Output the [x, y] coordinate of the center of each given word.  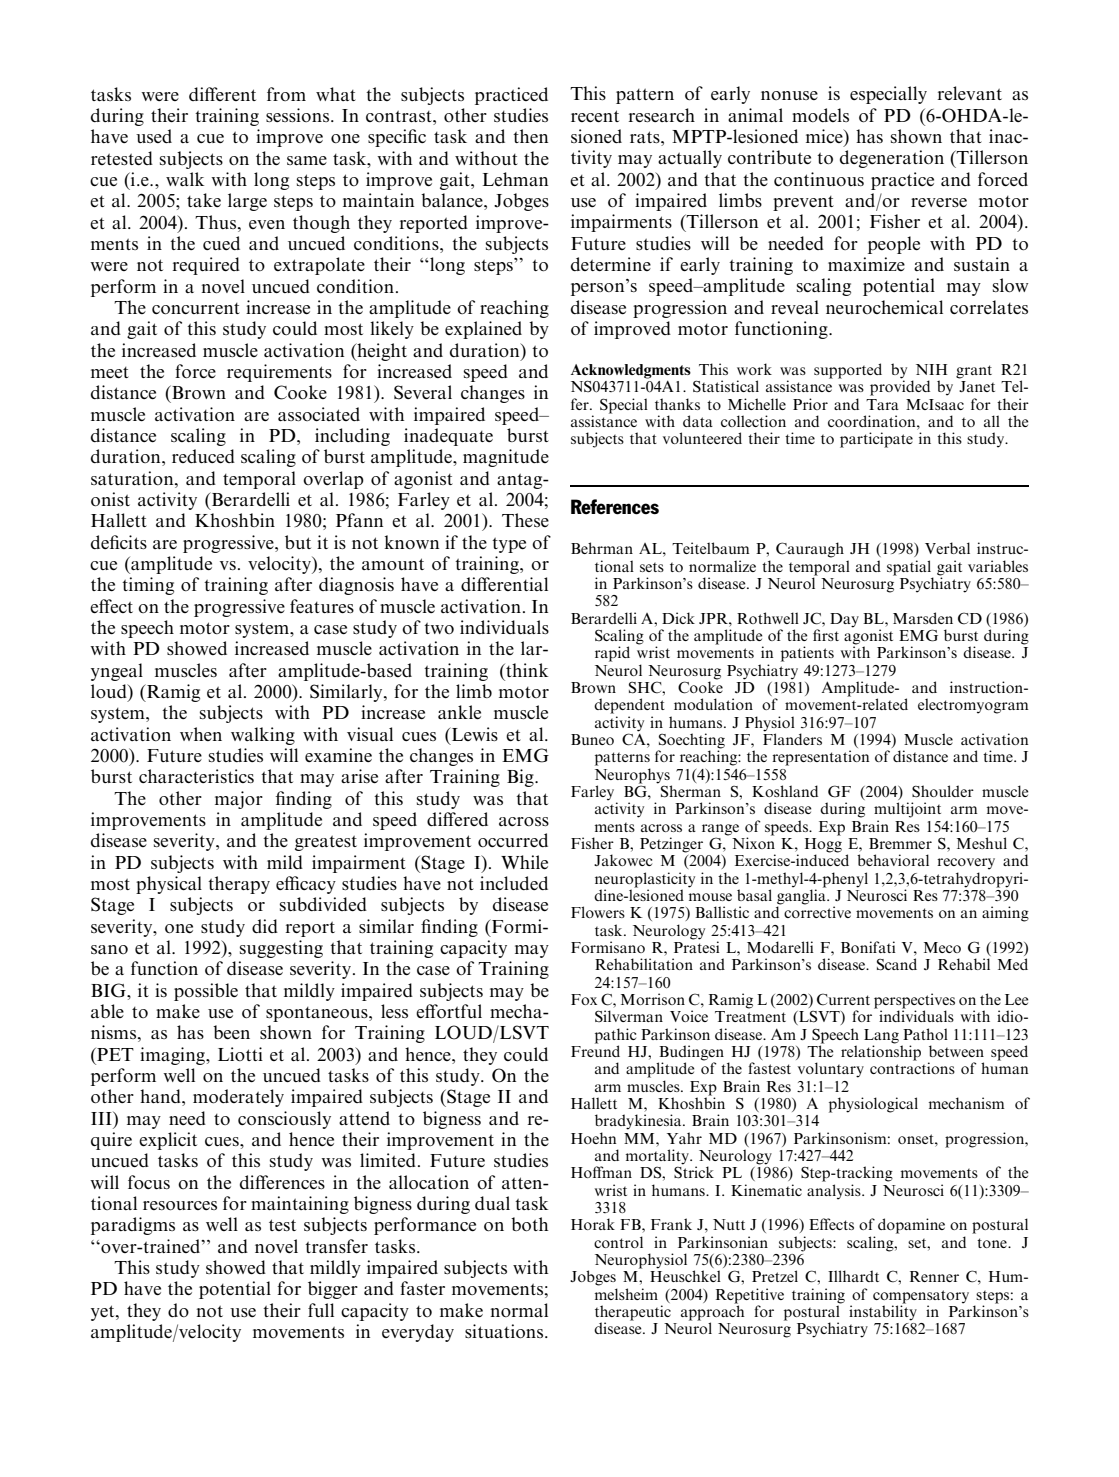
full [321, 1310]
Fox [584, 999]
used [154, 136]
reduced [203, 456]
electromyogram [973, 706]
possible [206, 992]
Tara [882, 404]
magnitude [506, 458]
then [530, 136]
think [526, 670]
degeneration [892, 159]
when [201, 734]
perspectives [914, 1002]
